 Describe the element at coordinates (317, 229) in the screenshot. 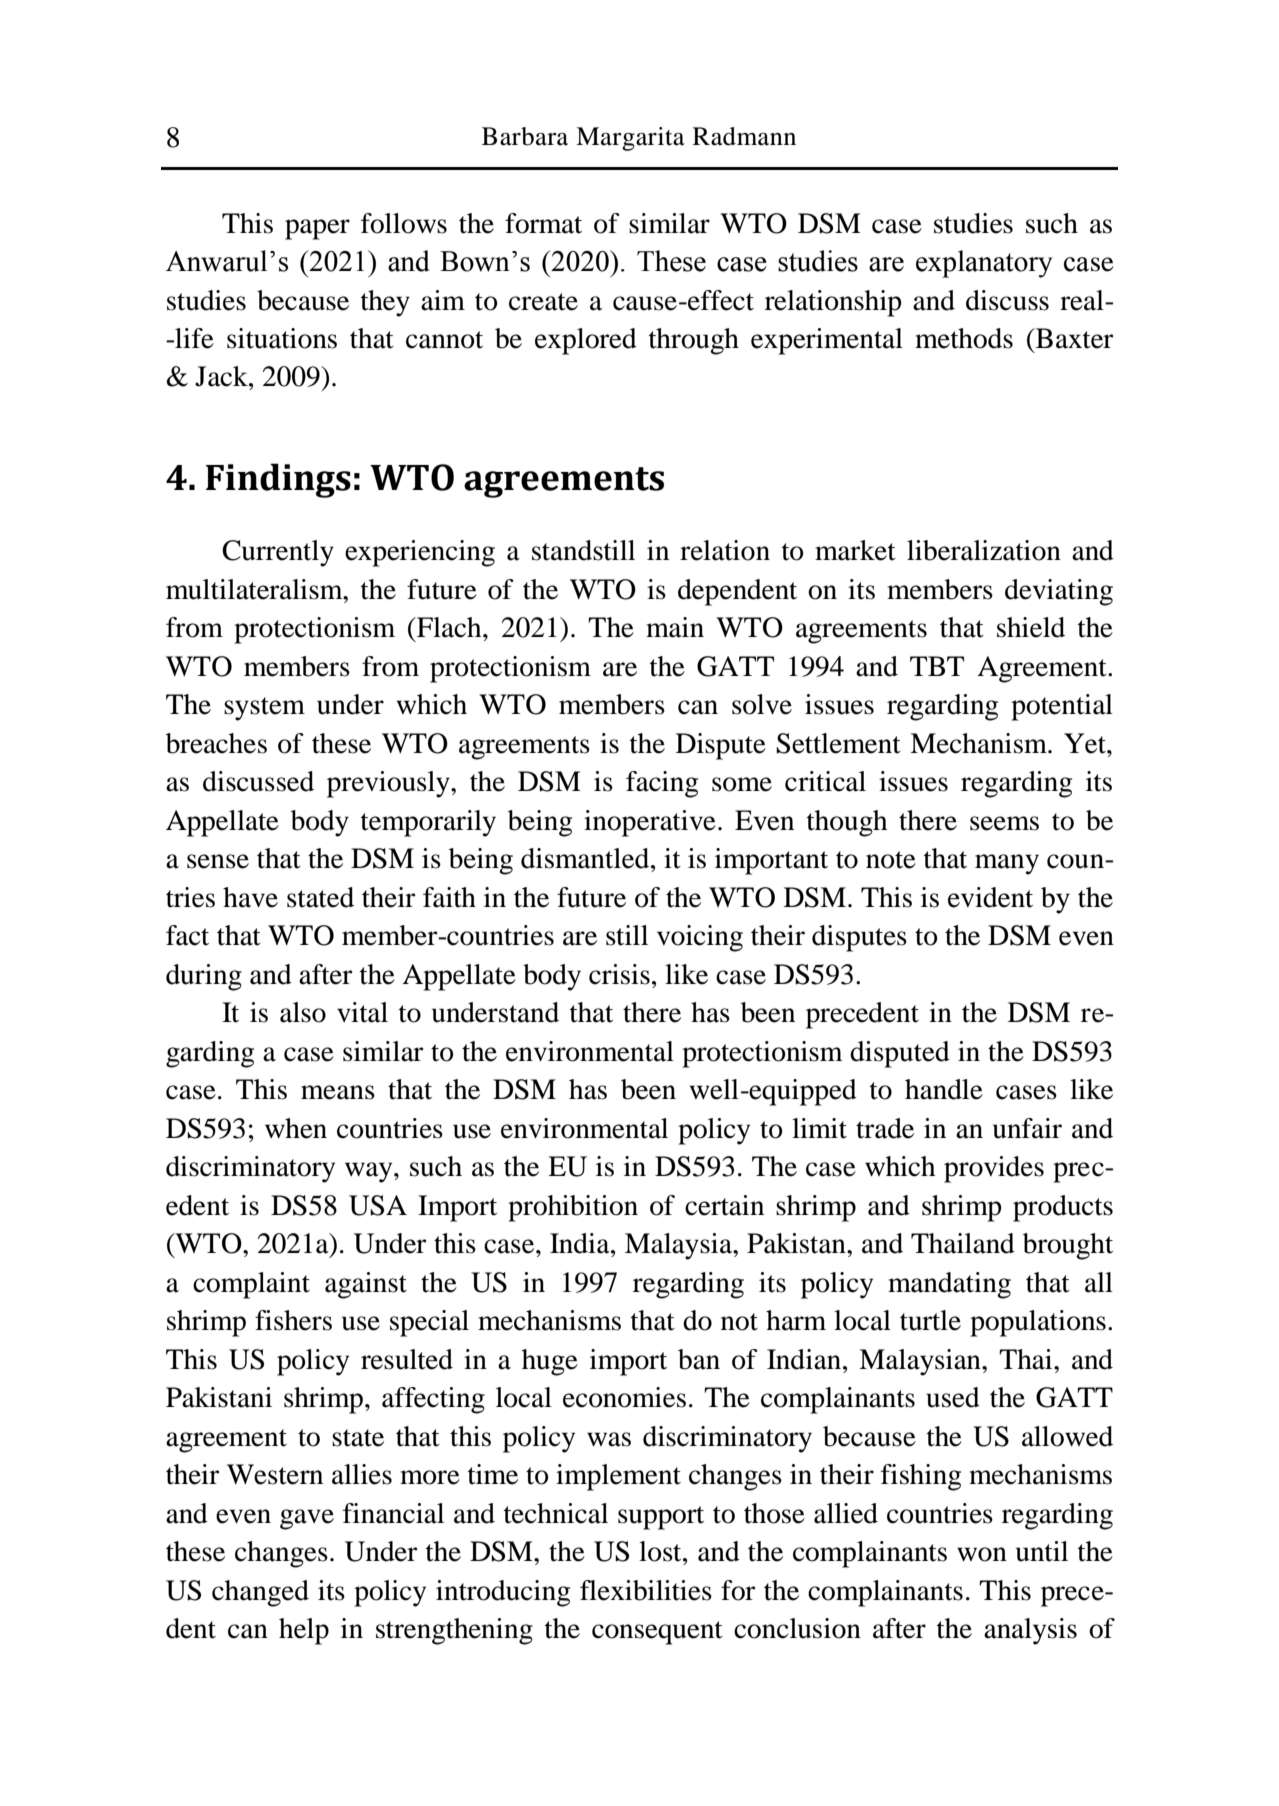

I see `paper` at that location.
